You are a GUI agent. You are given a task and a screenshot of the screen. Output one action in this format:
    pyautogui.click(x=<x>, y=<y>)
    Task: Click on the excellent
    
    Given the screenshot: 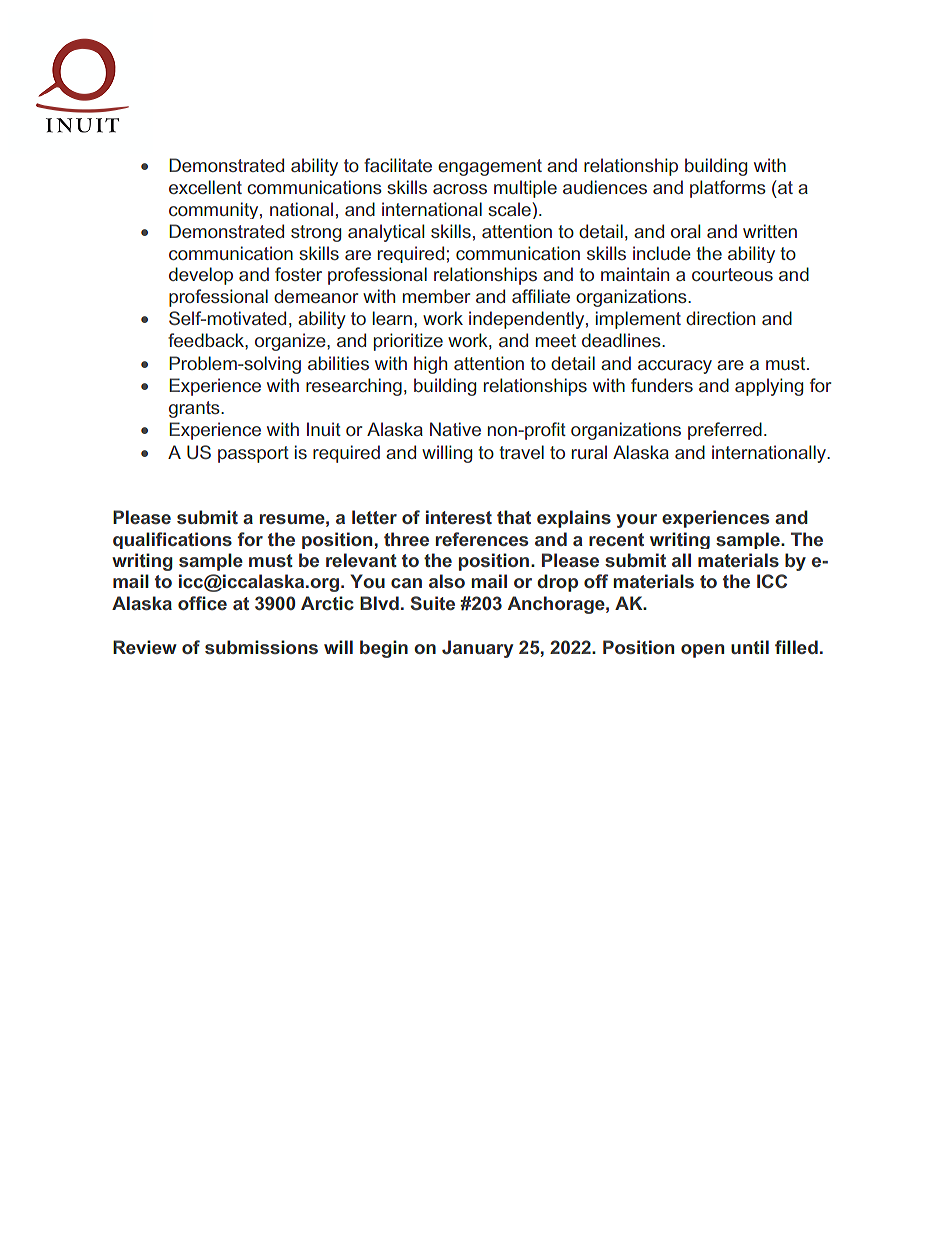 What is the action you would take?
    pyautogui.click(x=205, y=187)
